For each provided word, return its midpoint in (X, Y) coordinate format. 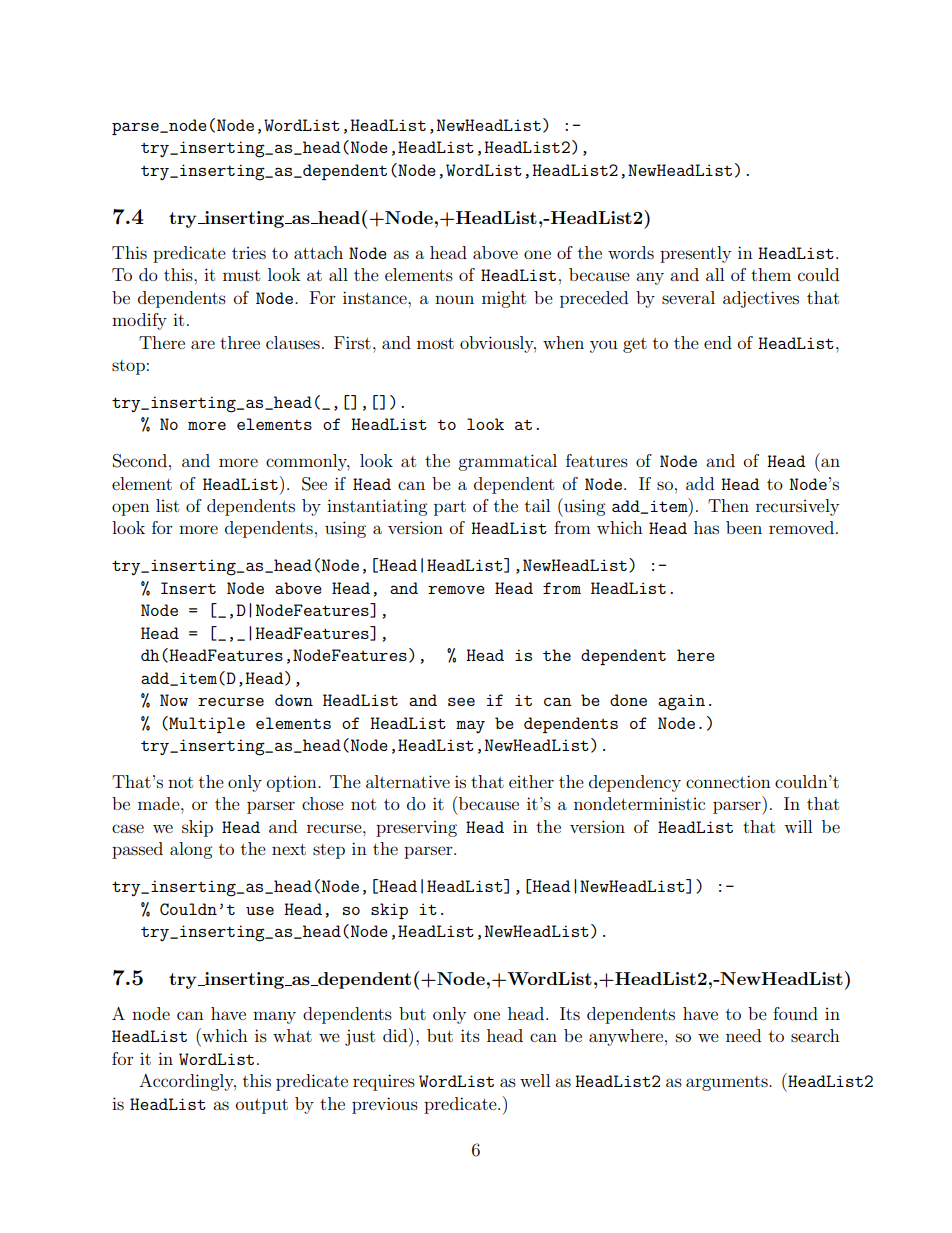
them (771, 274)
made (160, 803)
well (535, 1080)
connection (728, 781)
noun (454, 299)
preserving (416, 829)
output (262, 1106)
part (450, 508)
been (744, 527)
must (241, 275)
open (131, 509)
